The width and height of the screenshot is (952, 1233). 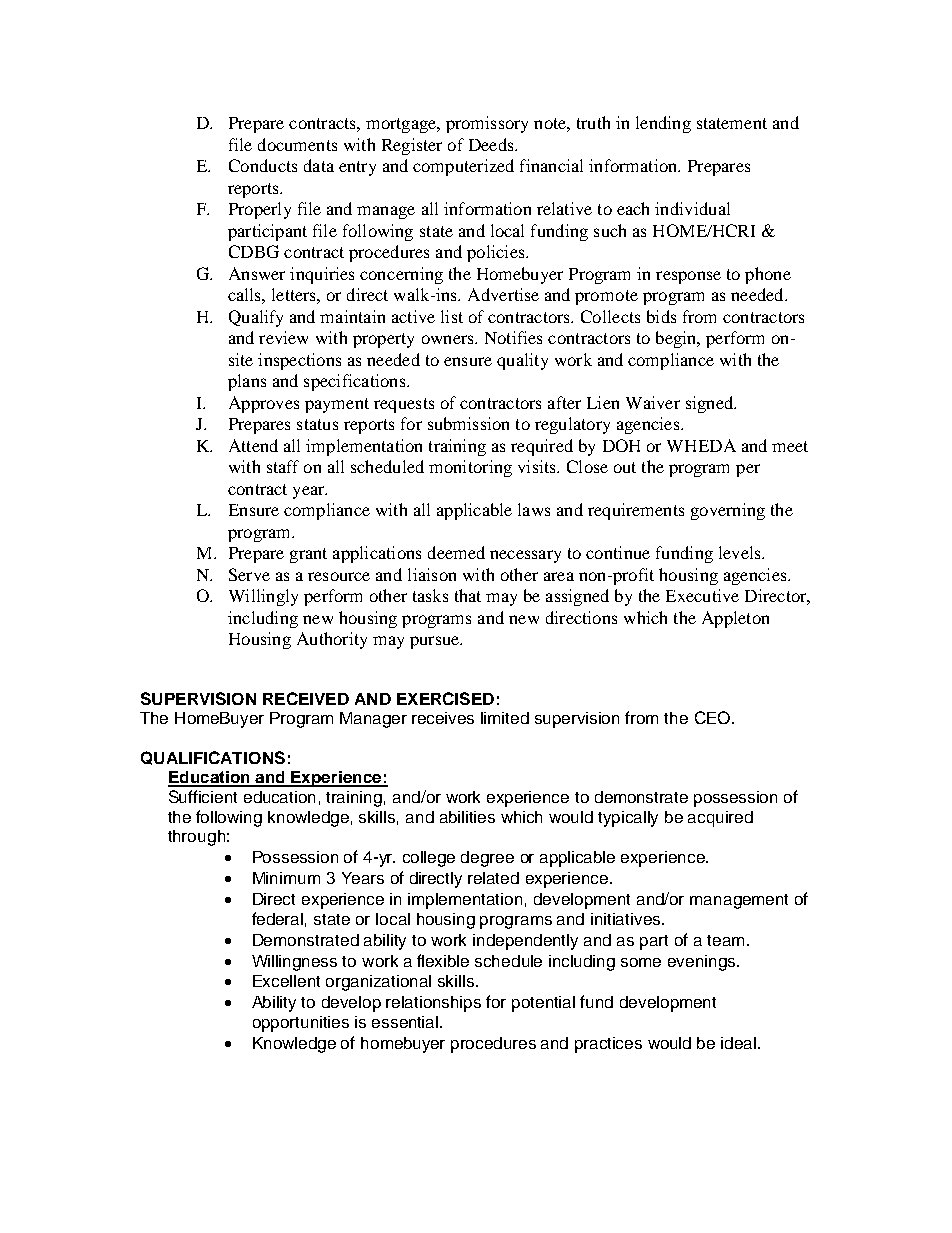 I want to click on potential, so click(x=543, y=1004).
